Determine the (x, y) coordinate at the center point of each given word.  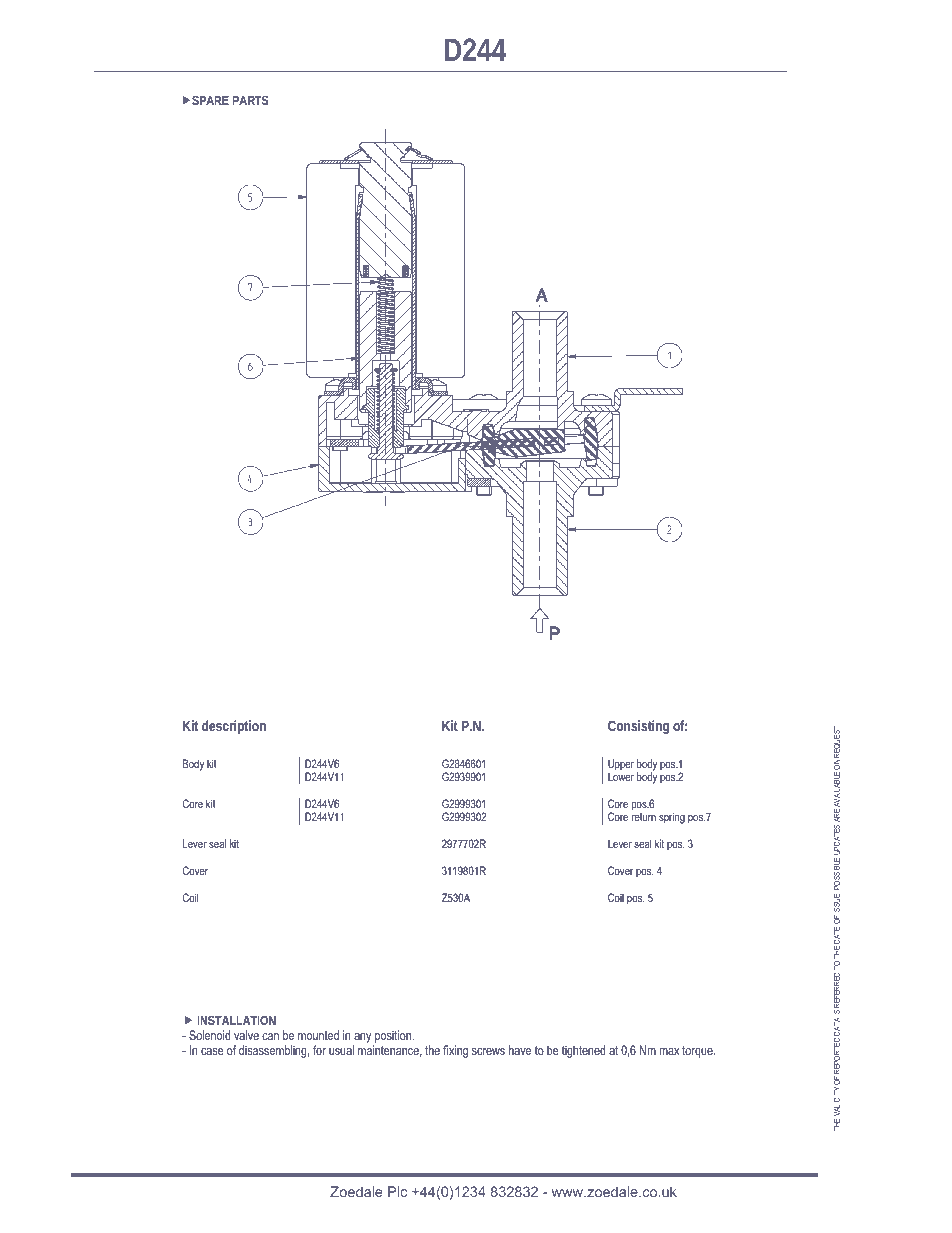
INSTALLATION (236, 1020)
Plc (397, 1191)
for (319, 1050)
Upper (621, 766)
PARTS (250, 100)
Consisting (638, 727)
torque (698, 1052)
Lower (621, 776)
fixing (455, 1051)
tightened (584, 1051)
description (234, 727)
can (270, 1036)
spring (672, 818)
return (644, 817)
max (669, 1051)
